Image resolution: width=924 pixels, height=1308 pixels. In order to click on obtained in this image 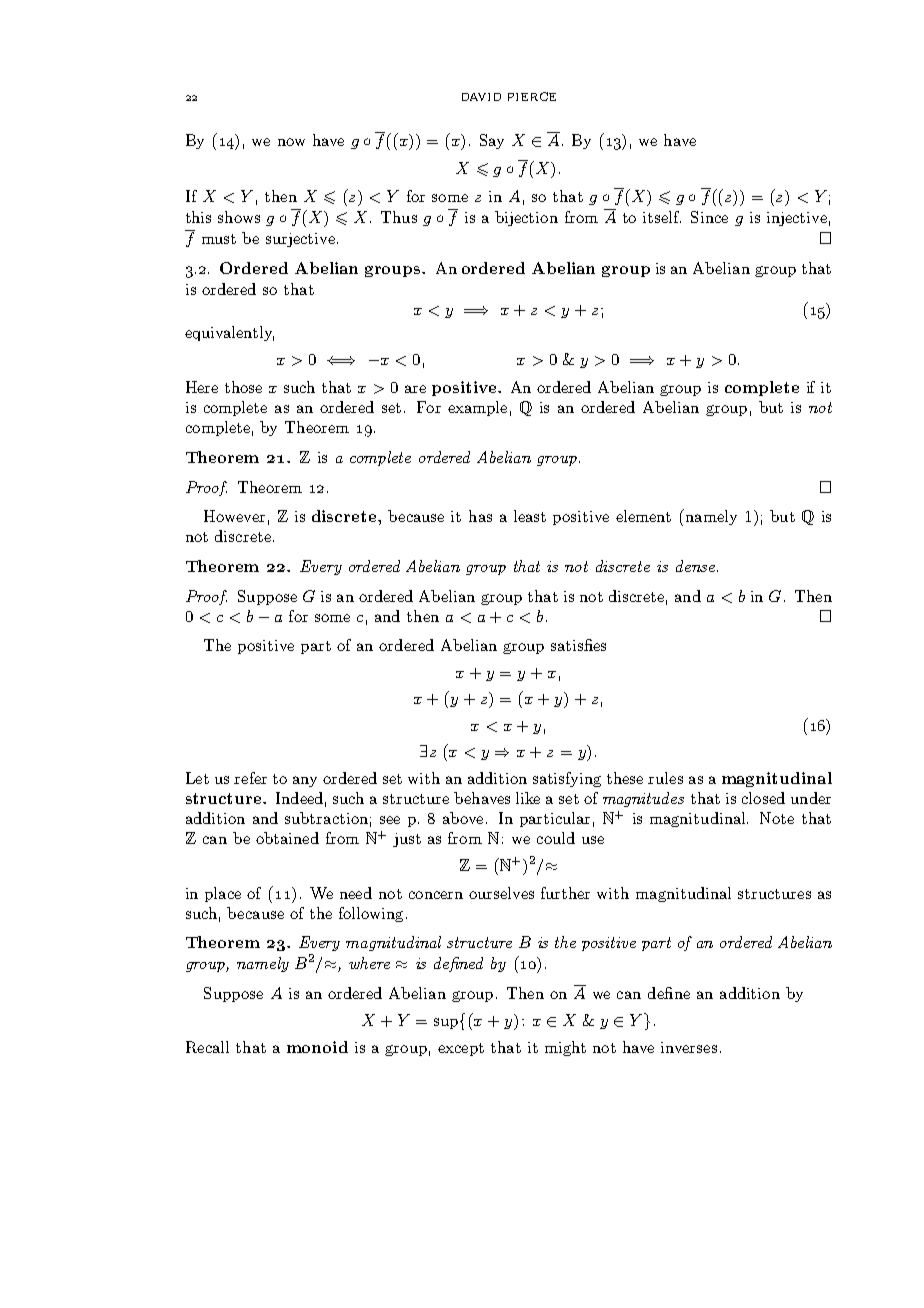, I will do `click(287, 838)`.
